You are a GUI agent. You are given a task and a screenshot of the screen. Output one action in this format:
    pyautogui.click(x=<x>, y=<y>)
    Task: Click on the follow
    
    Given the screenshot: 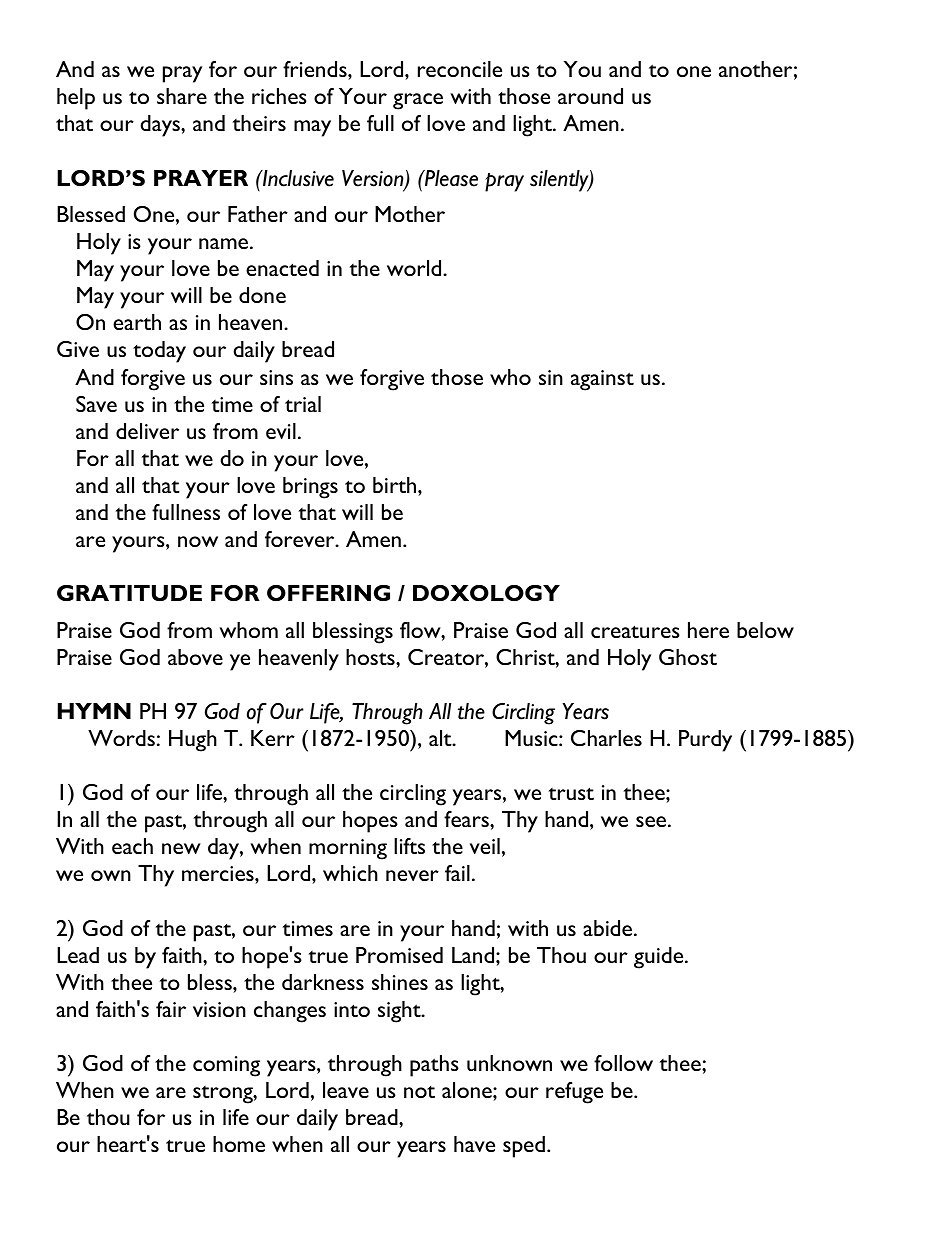 What is the action you would take?
    pyautogui.click(x=623, y=1063)
